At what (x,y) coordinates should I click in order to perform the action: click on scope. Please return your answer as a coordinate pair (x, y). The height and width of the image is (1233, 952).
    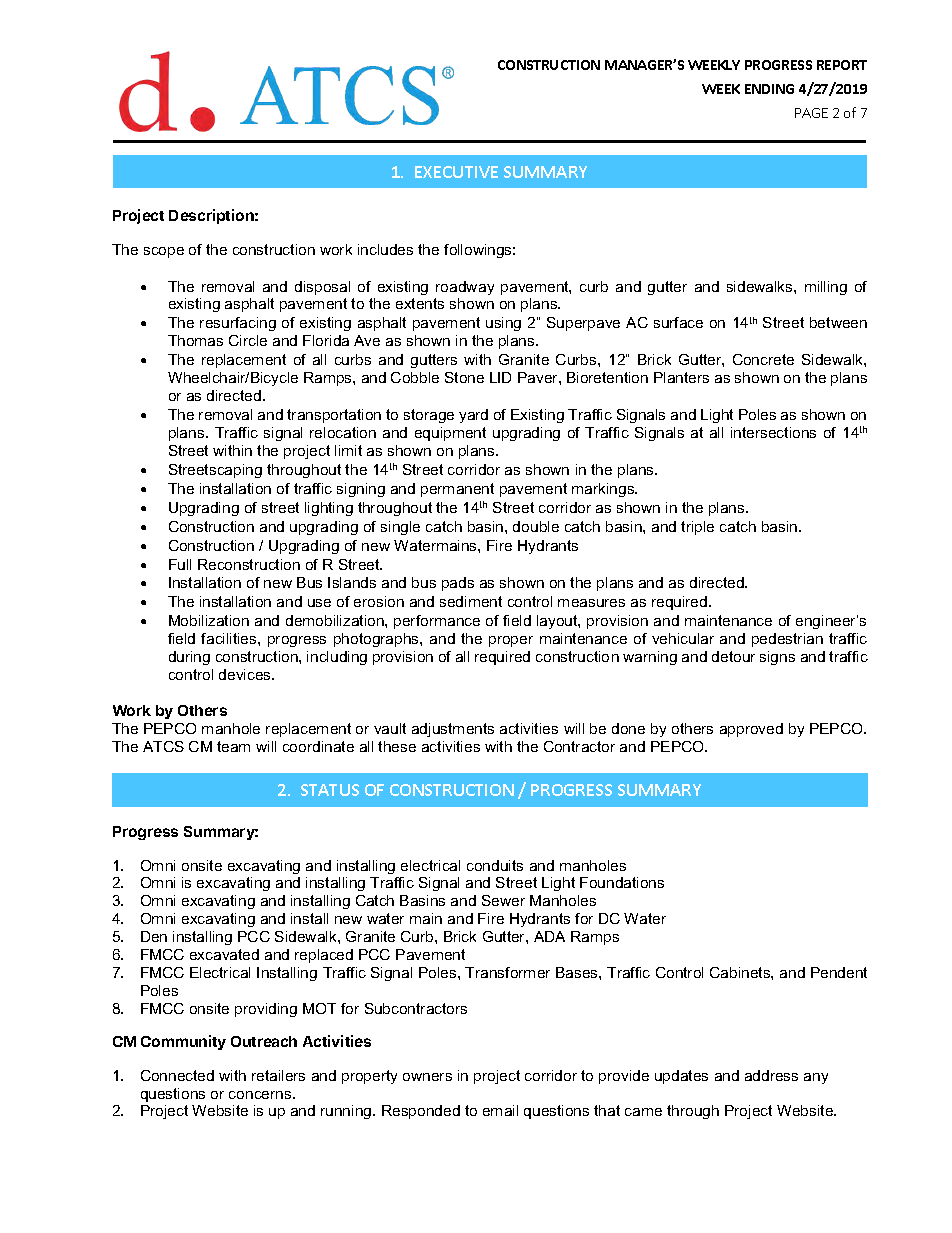
    Looking at the image, I should click on (164, 252).
